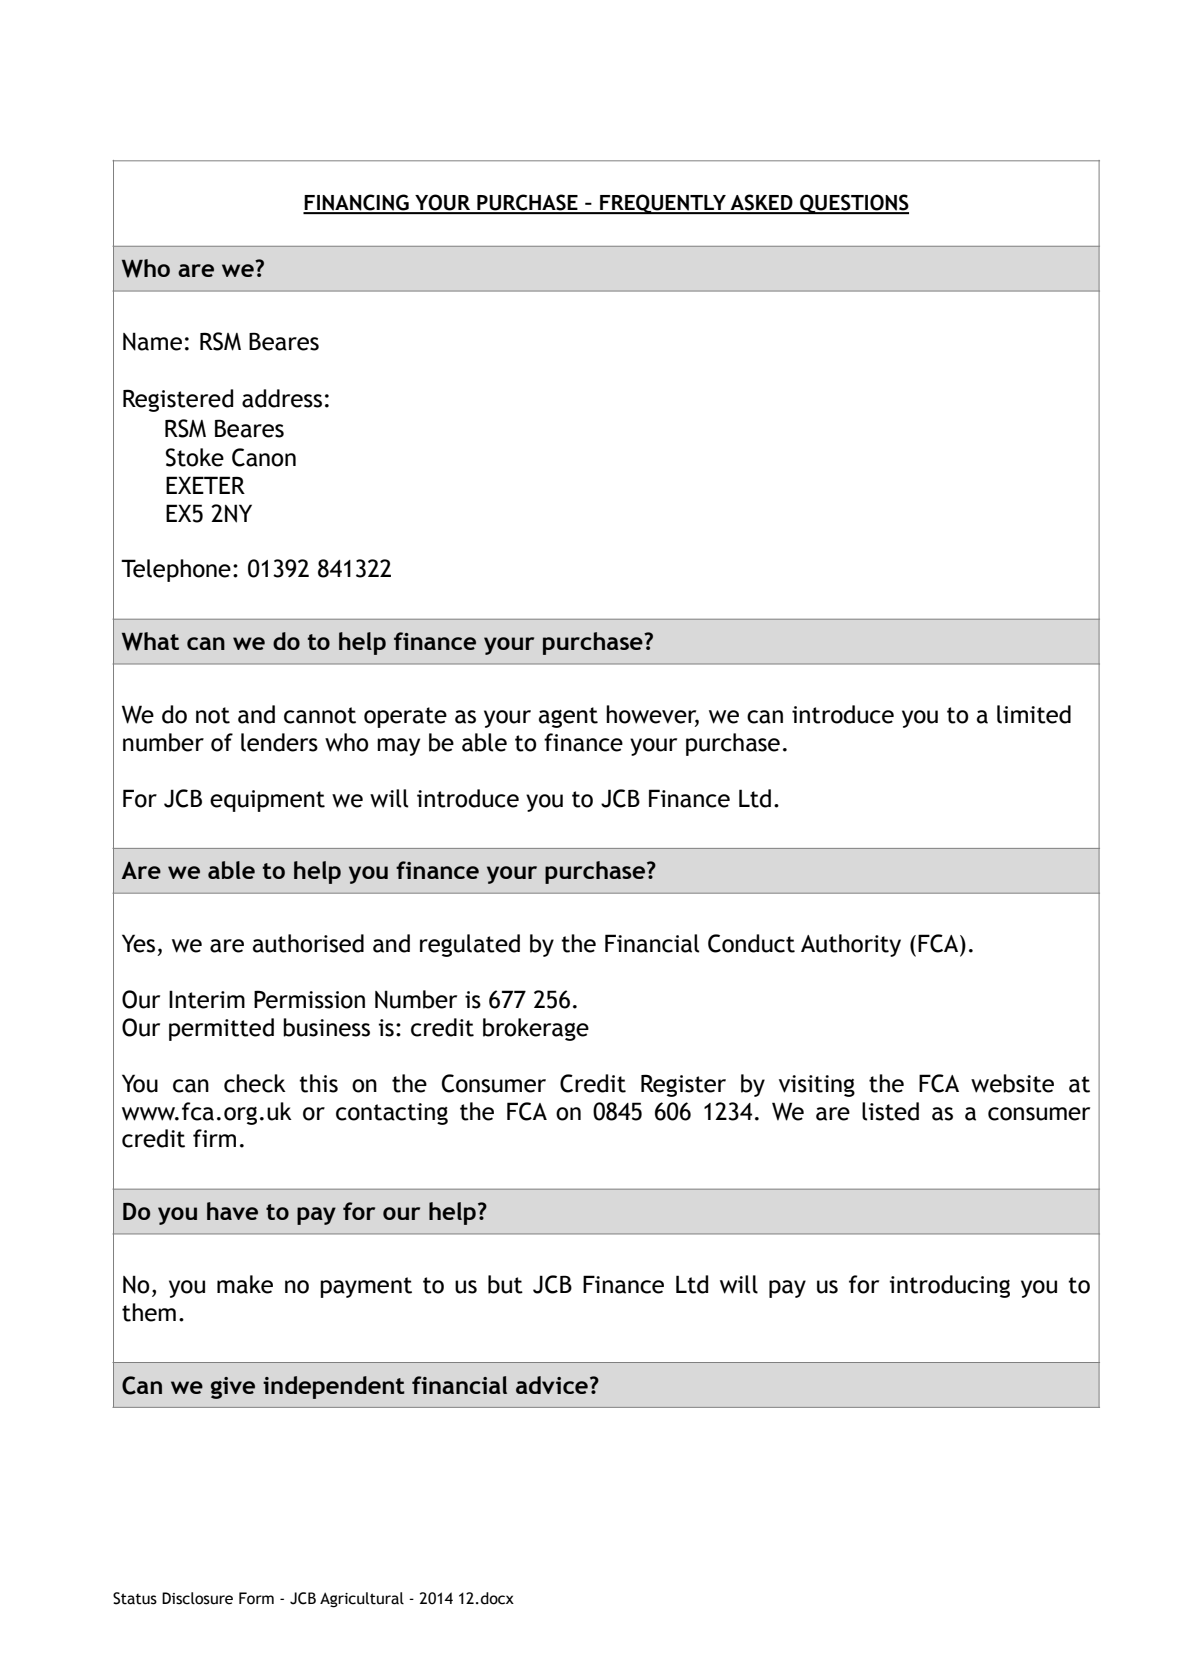  I want to click on agent, so click(568, 717).
